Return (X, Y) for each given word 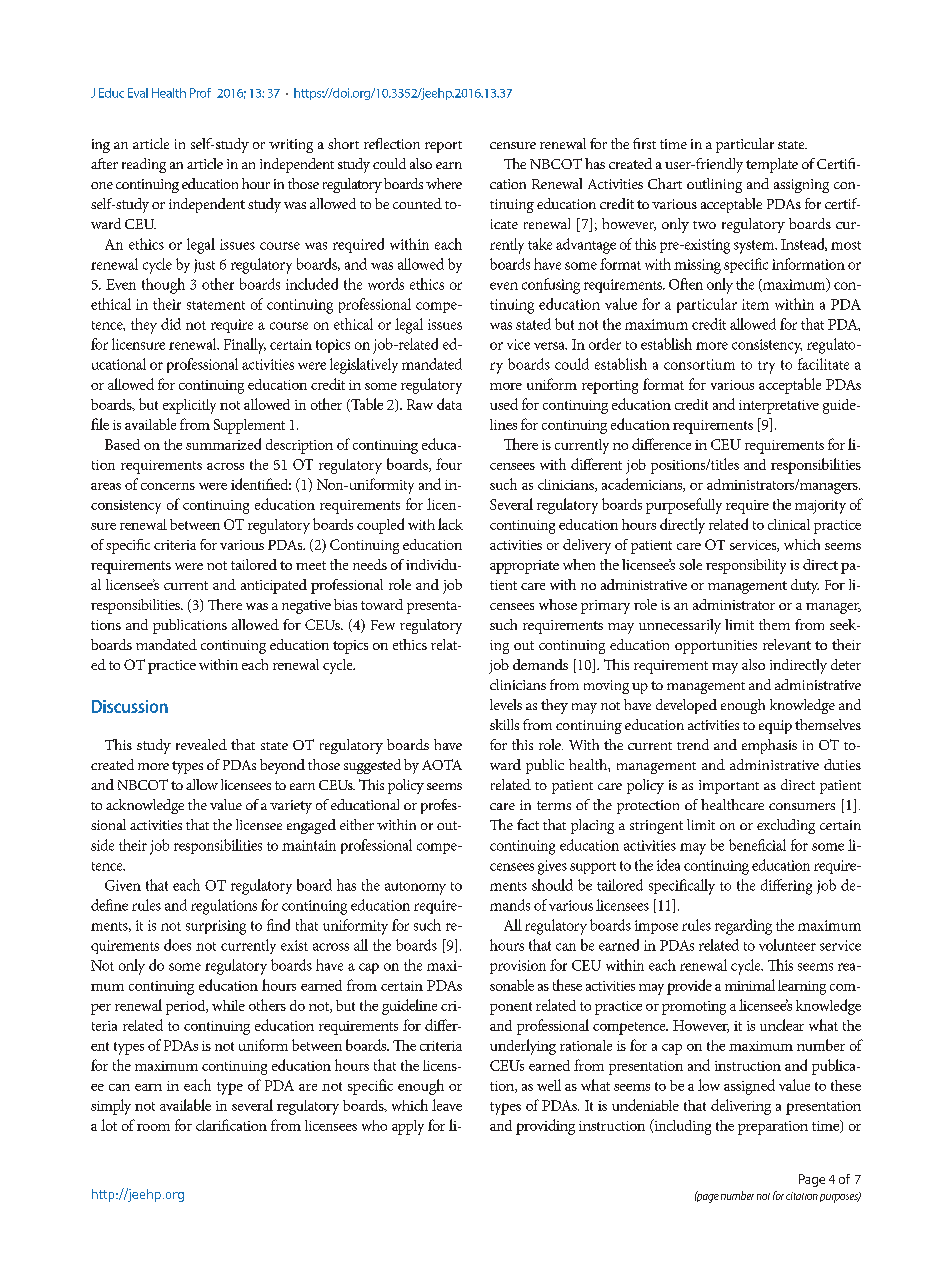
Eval (138, 93)
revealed (201, 744)
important (729, 787)
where (444, 183)
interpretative (779, 407)
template (772, 165)
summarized (223, 444)
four (449, 464)
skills (504, 724)
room (153, 1127)
